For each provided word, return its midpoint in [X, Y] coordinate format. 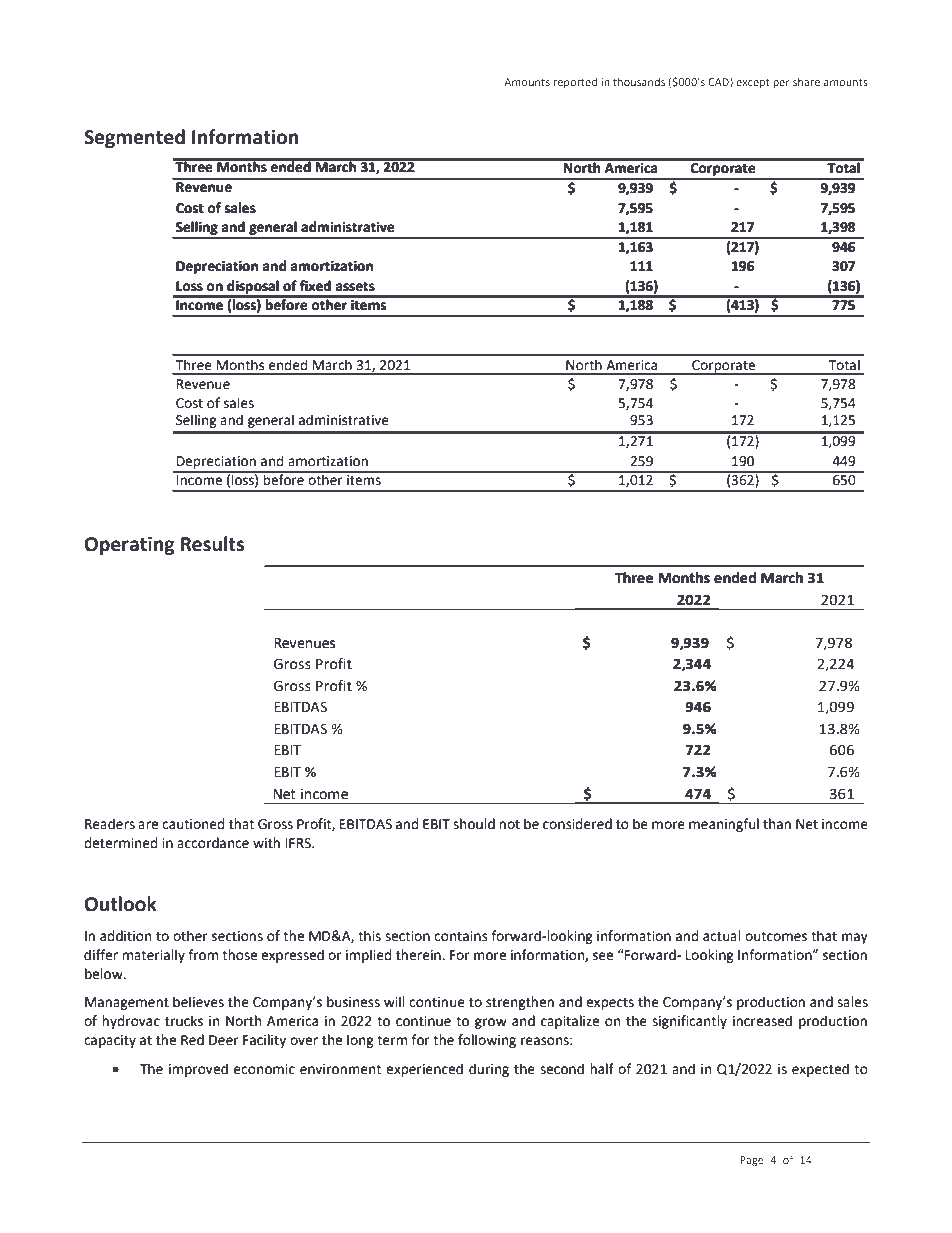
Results [212, 544]
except [753, 83]
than [777, 824]
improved [198, 1070]
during [489, 1070]
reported [575, 83]
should [474, 824]
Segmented [134, 138]
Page [752, 1161]
